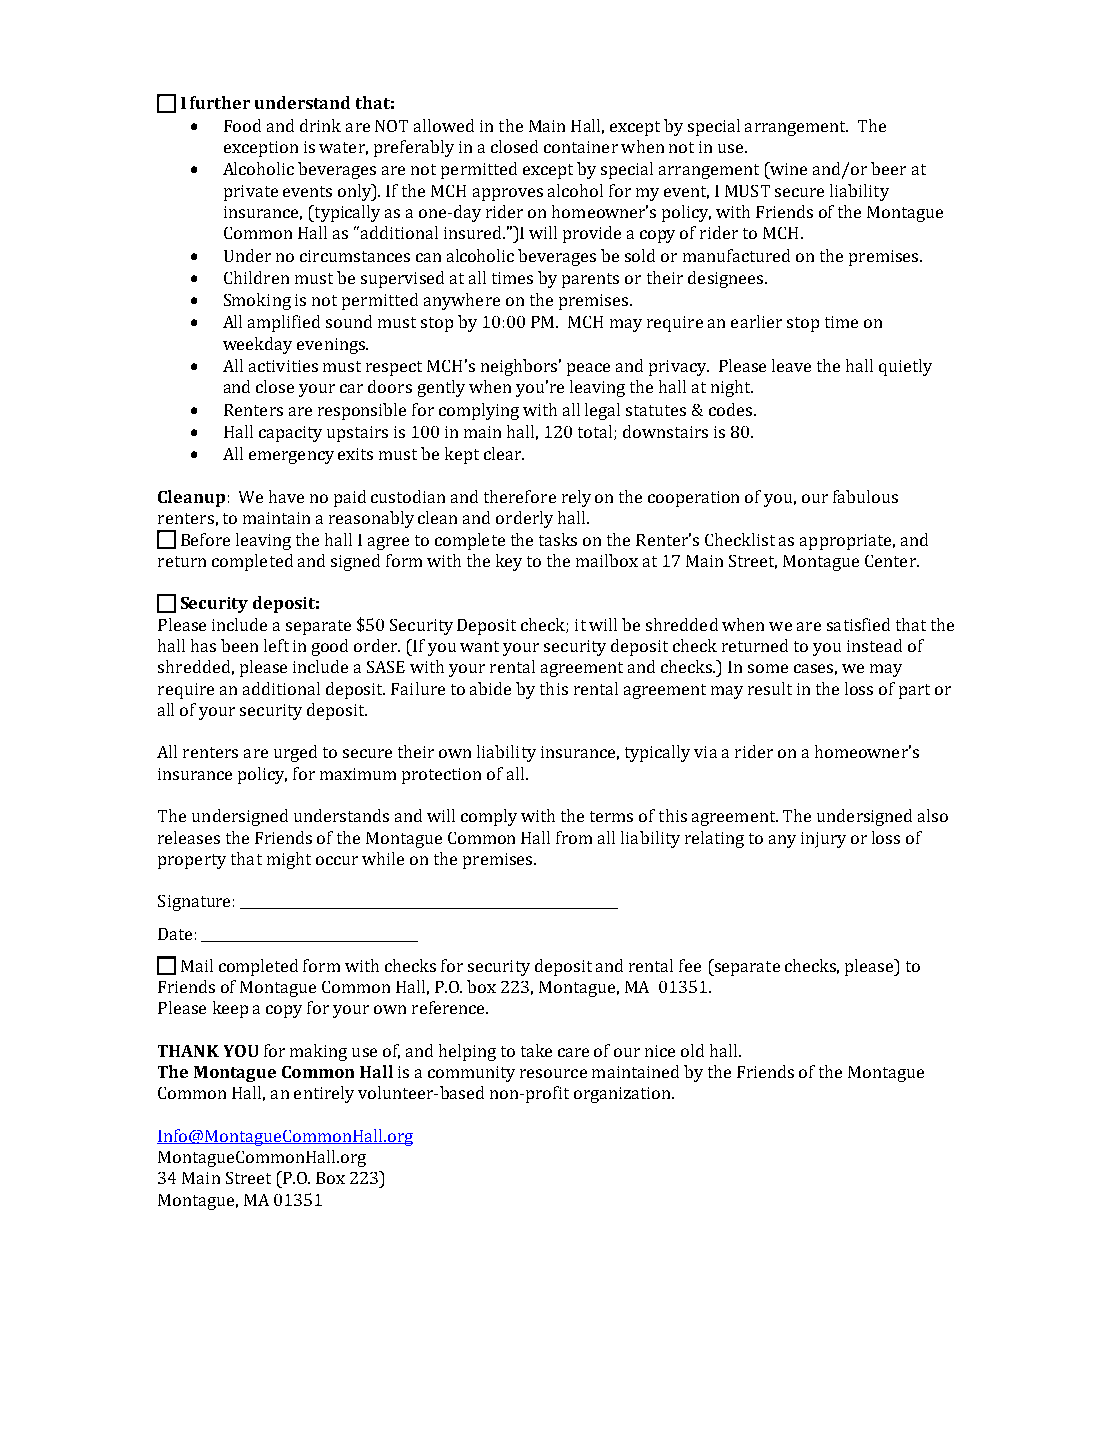  I want to click on resource, so click(553, 1073).
